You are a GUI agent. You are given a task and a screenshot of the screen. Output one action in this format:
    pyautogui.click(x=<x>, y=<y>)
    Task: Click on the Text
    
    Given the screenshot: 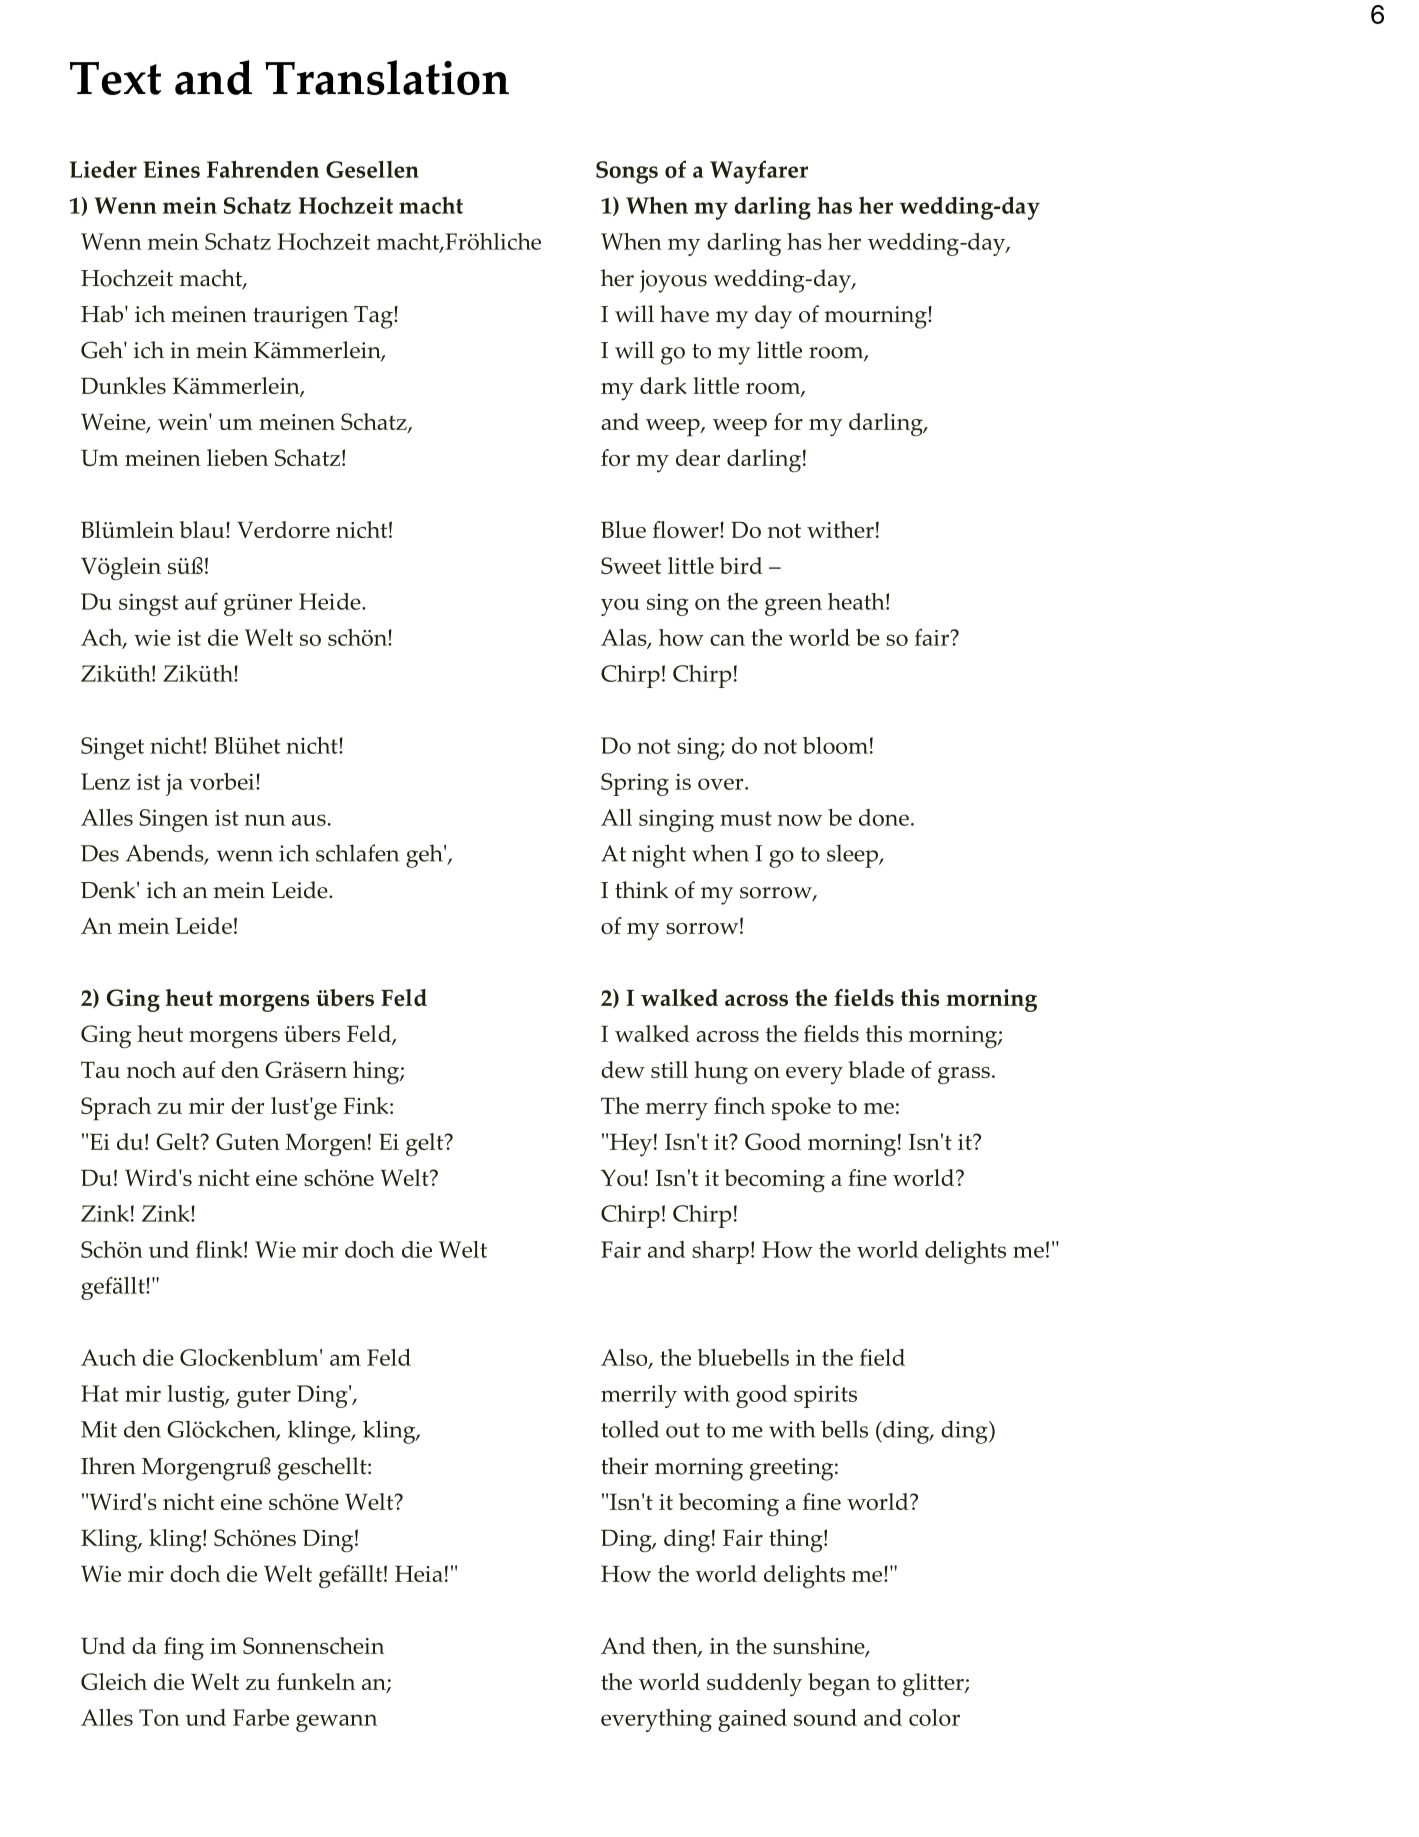 What is the action you would take?
    pyautogui.click(x=115, y=78)
